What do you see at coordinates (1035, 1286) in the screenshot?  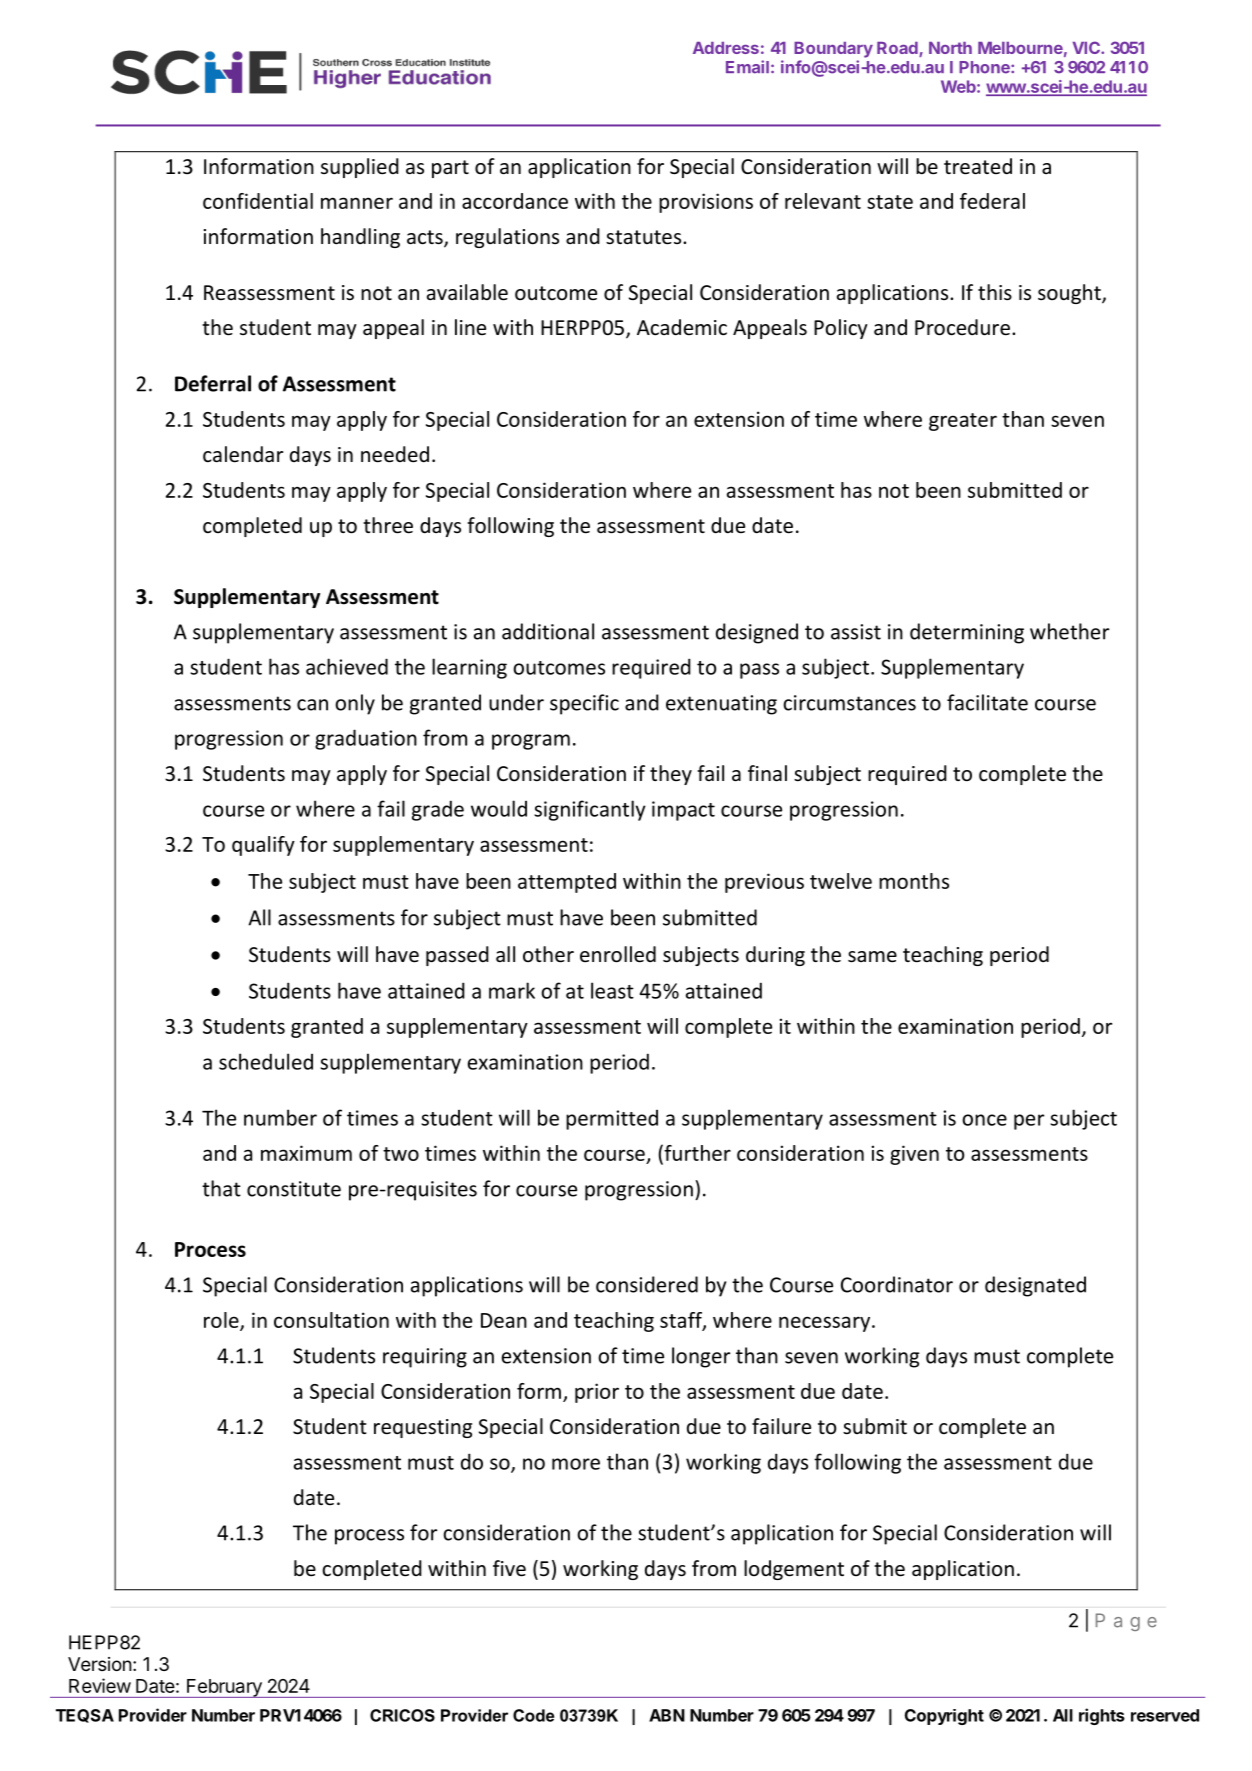 I see `designated` at bounding box center [1035, 1286].
